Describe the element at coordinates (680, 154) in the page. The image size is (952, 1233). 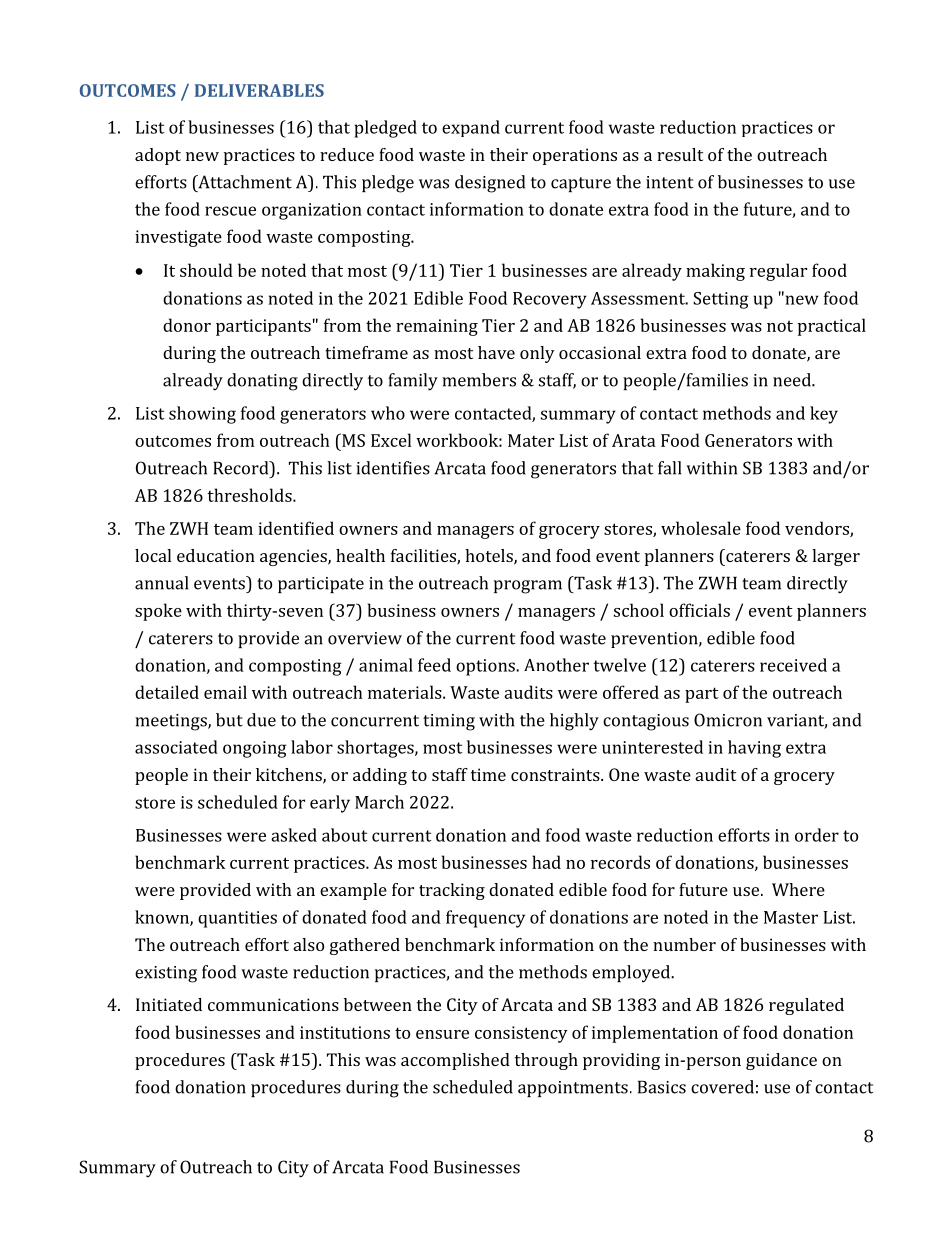
I see `result` at that location.
